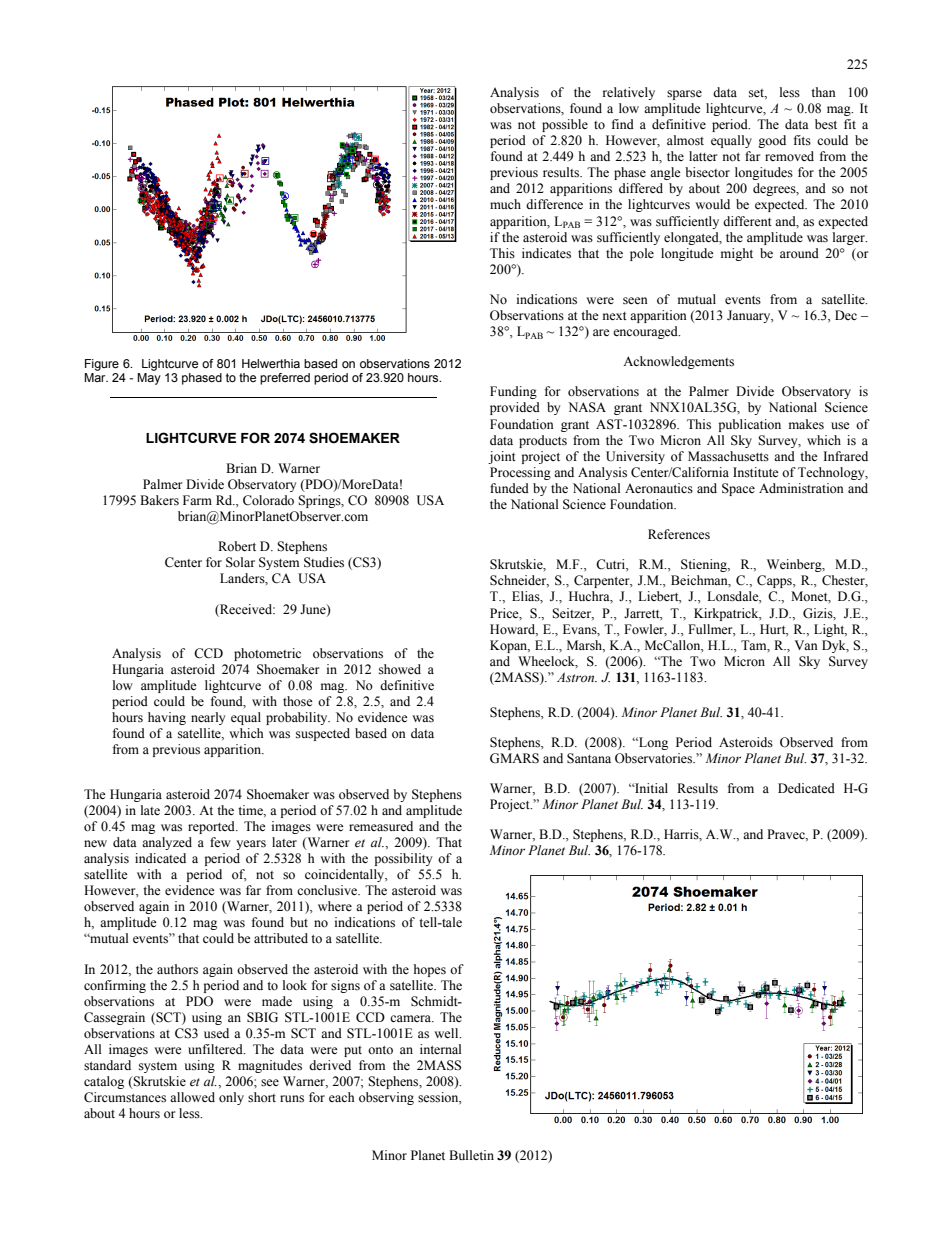 The height and width of the page is (1233, 952). What do you see at coordinates (149, 379) in the page?
I see `May` at bounding box center [149, 379].
